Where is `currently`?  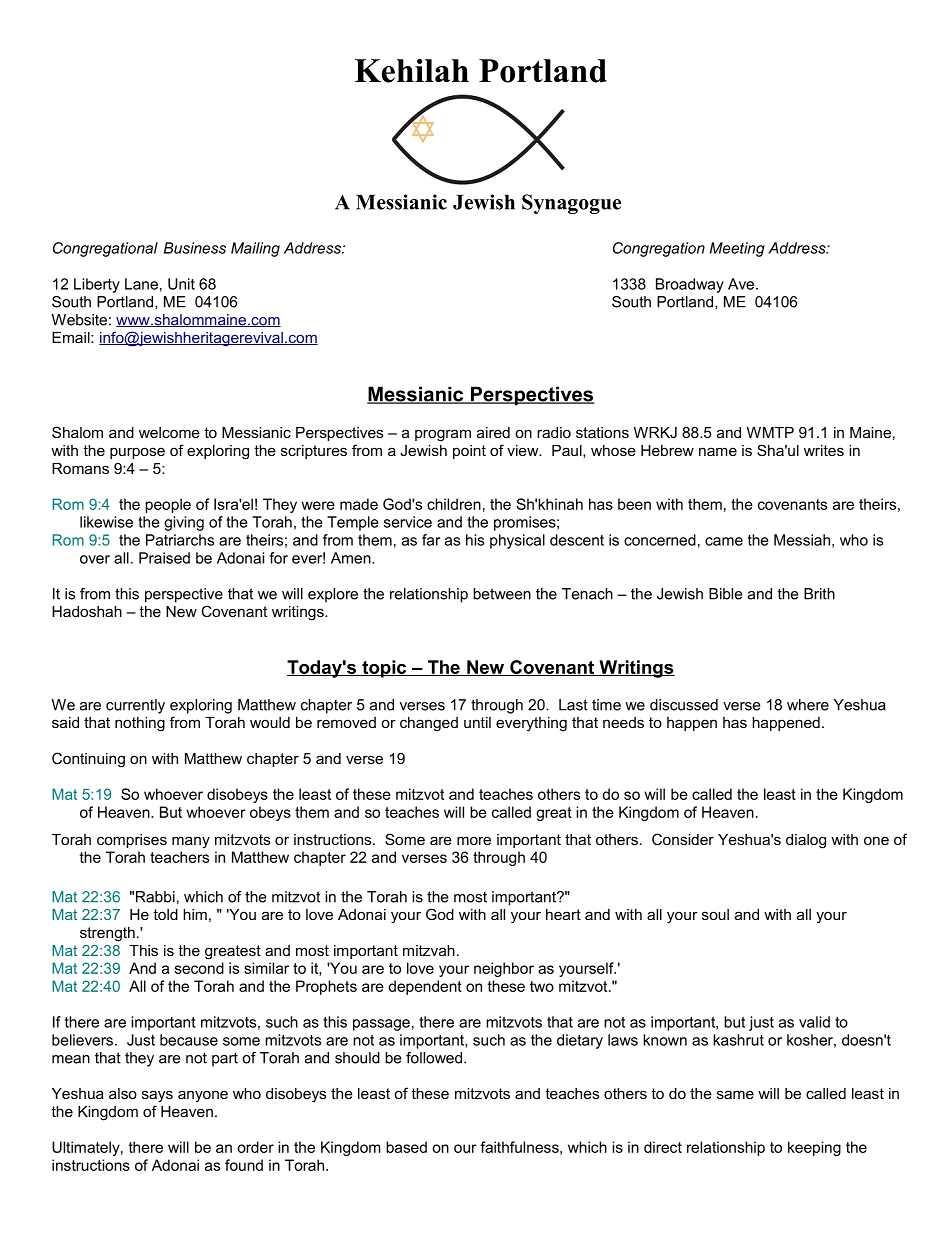 currently is located at coordinates (135, 706).
